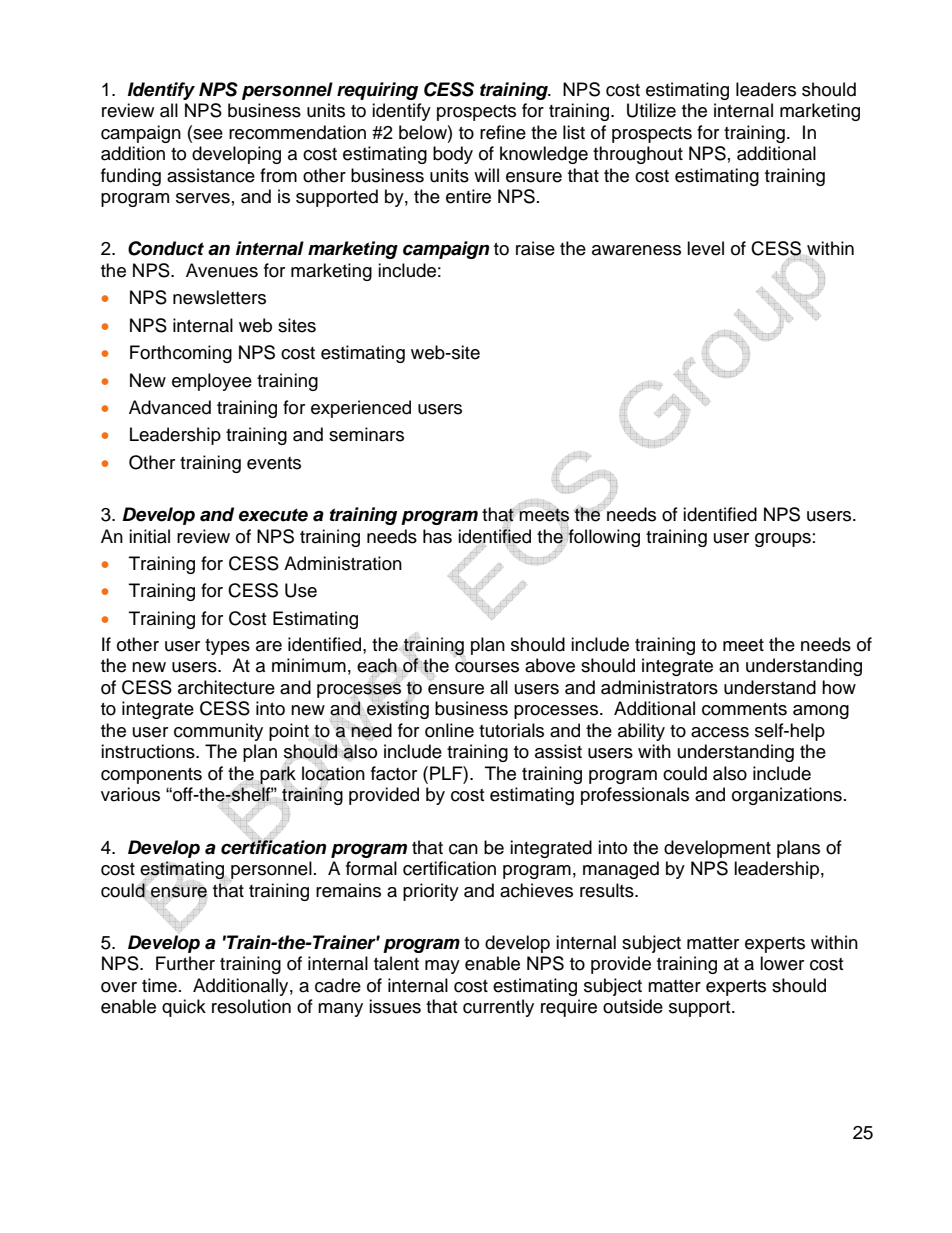 Image resolution: width=952 pixels, height=1233 pixels. I want to click on has, so click(437, 536).
